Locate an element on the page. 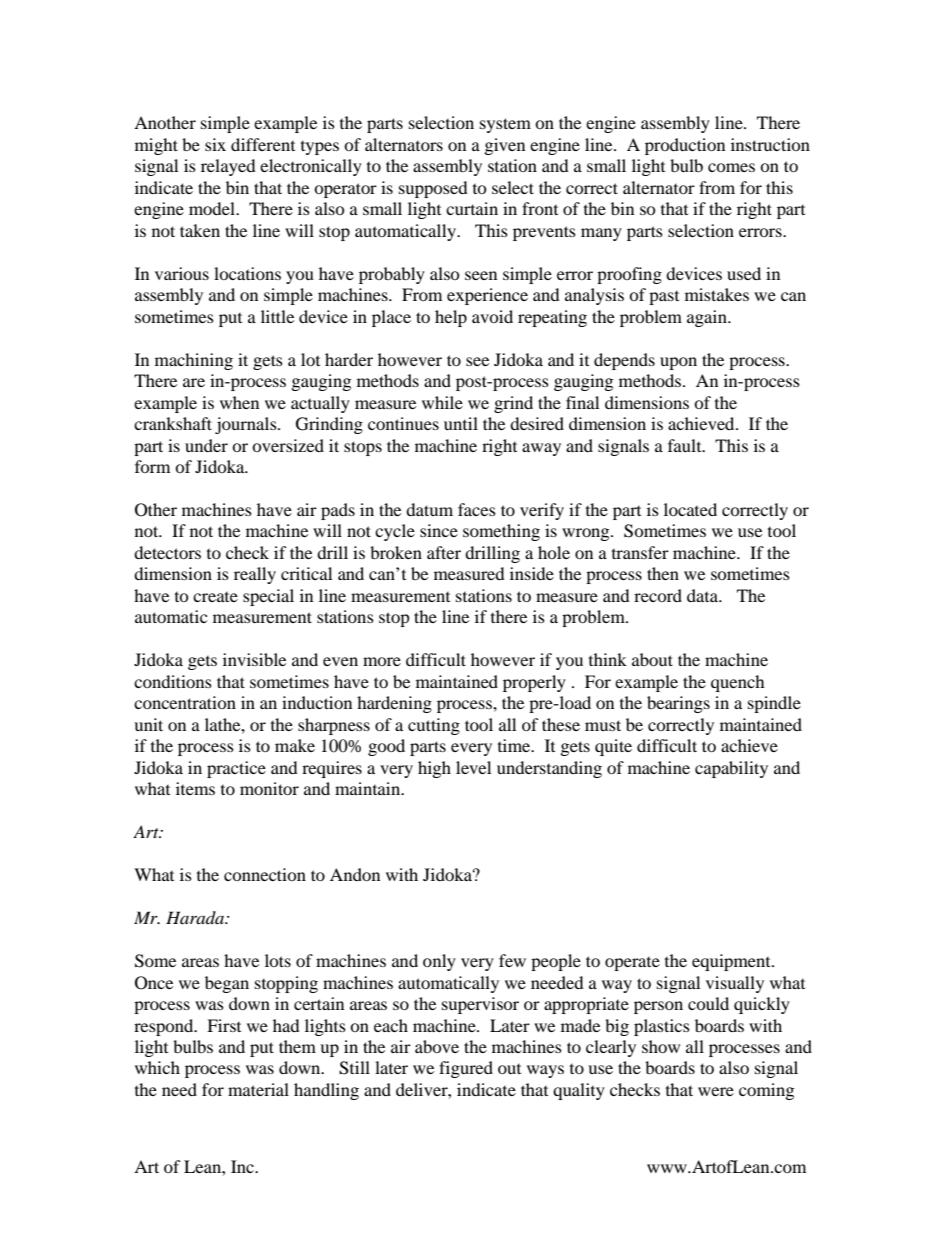  six is located at coordinates (215, 144).
